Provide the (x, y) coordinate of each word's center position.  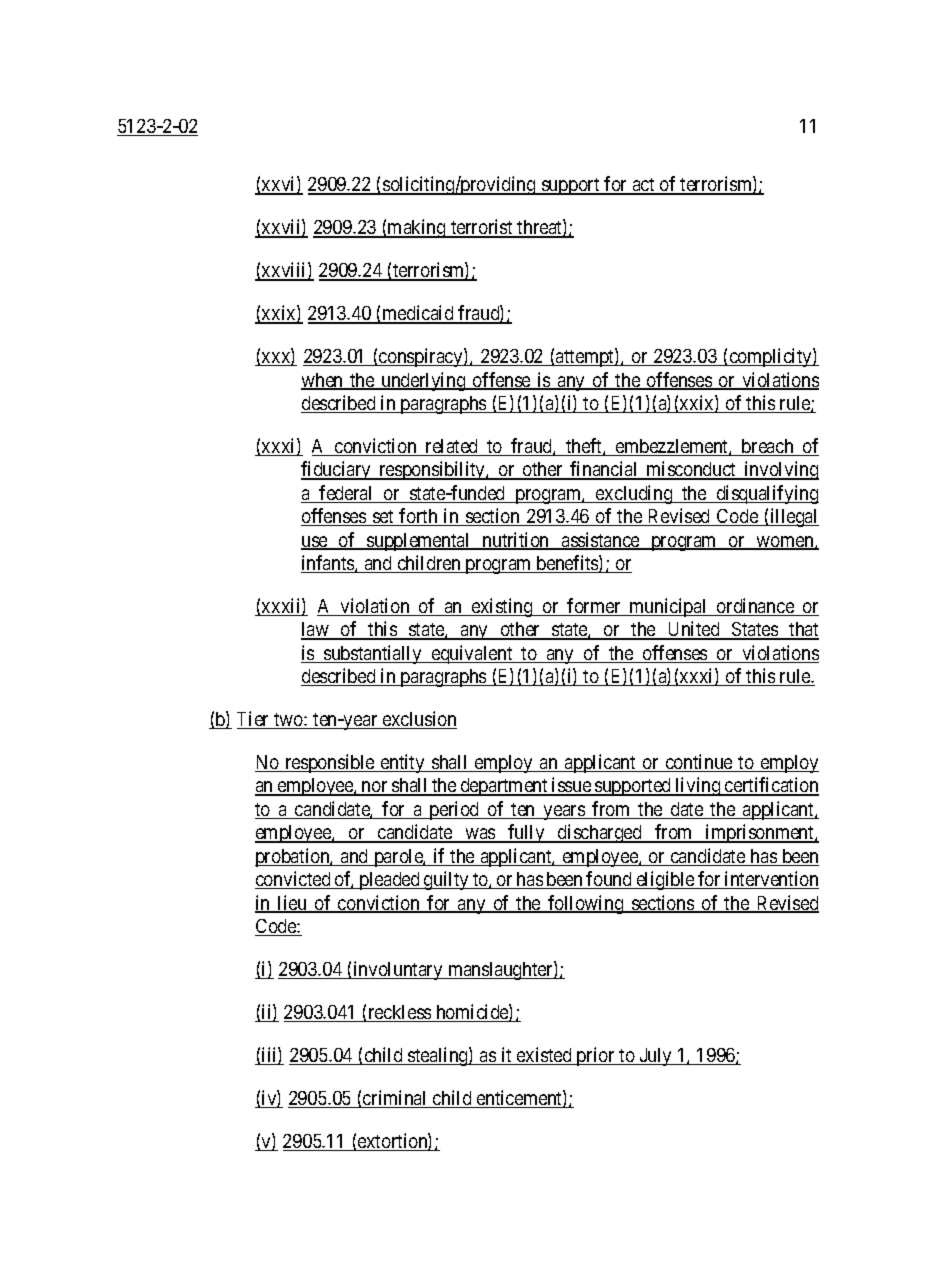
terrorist (482, 228)
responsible (329, 763)
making (417, 228)
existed (544, 1056)
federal (347, 494)
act (643, 186)
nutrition (516, 541)
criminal (395, 1099)
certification (771, 786)
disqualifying (766, 494)
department (504, 787)
